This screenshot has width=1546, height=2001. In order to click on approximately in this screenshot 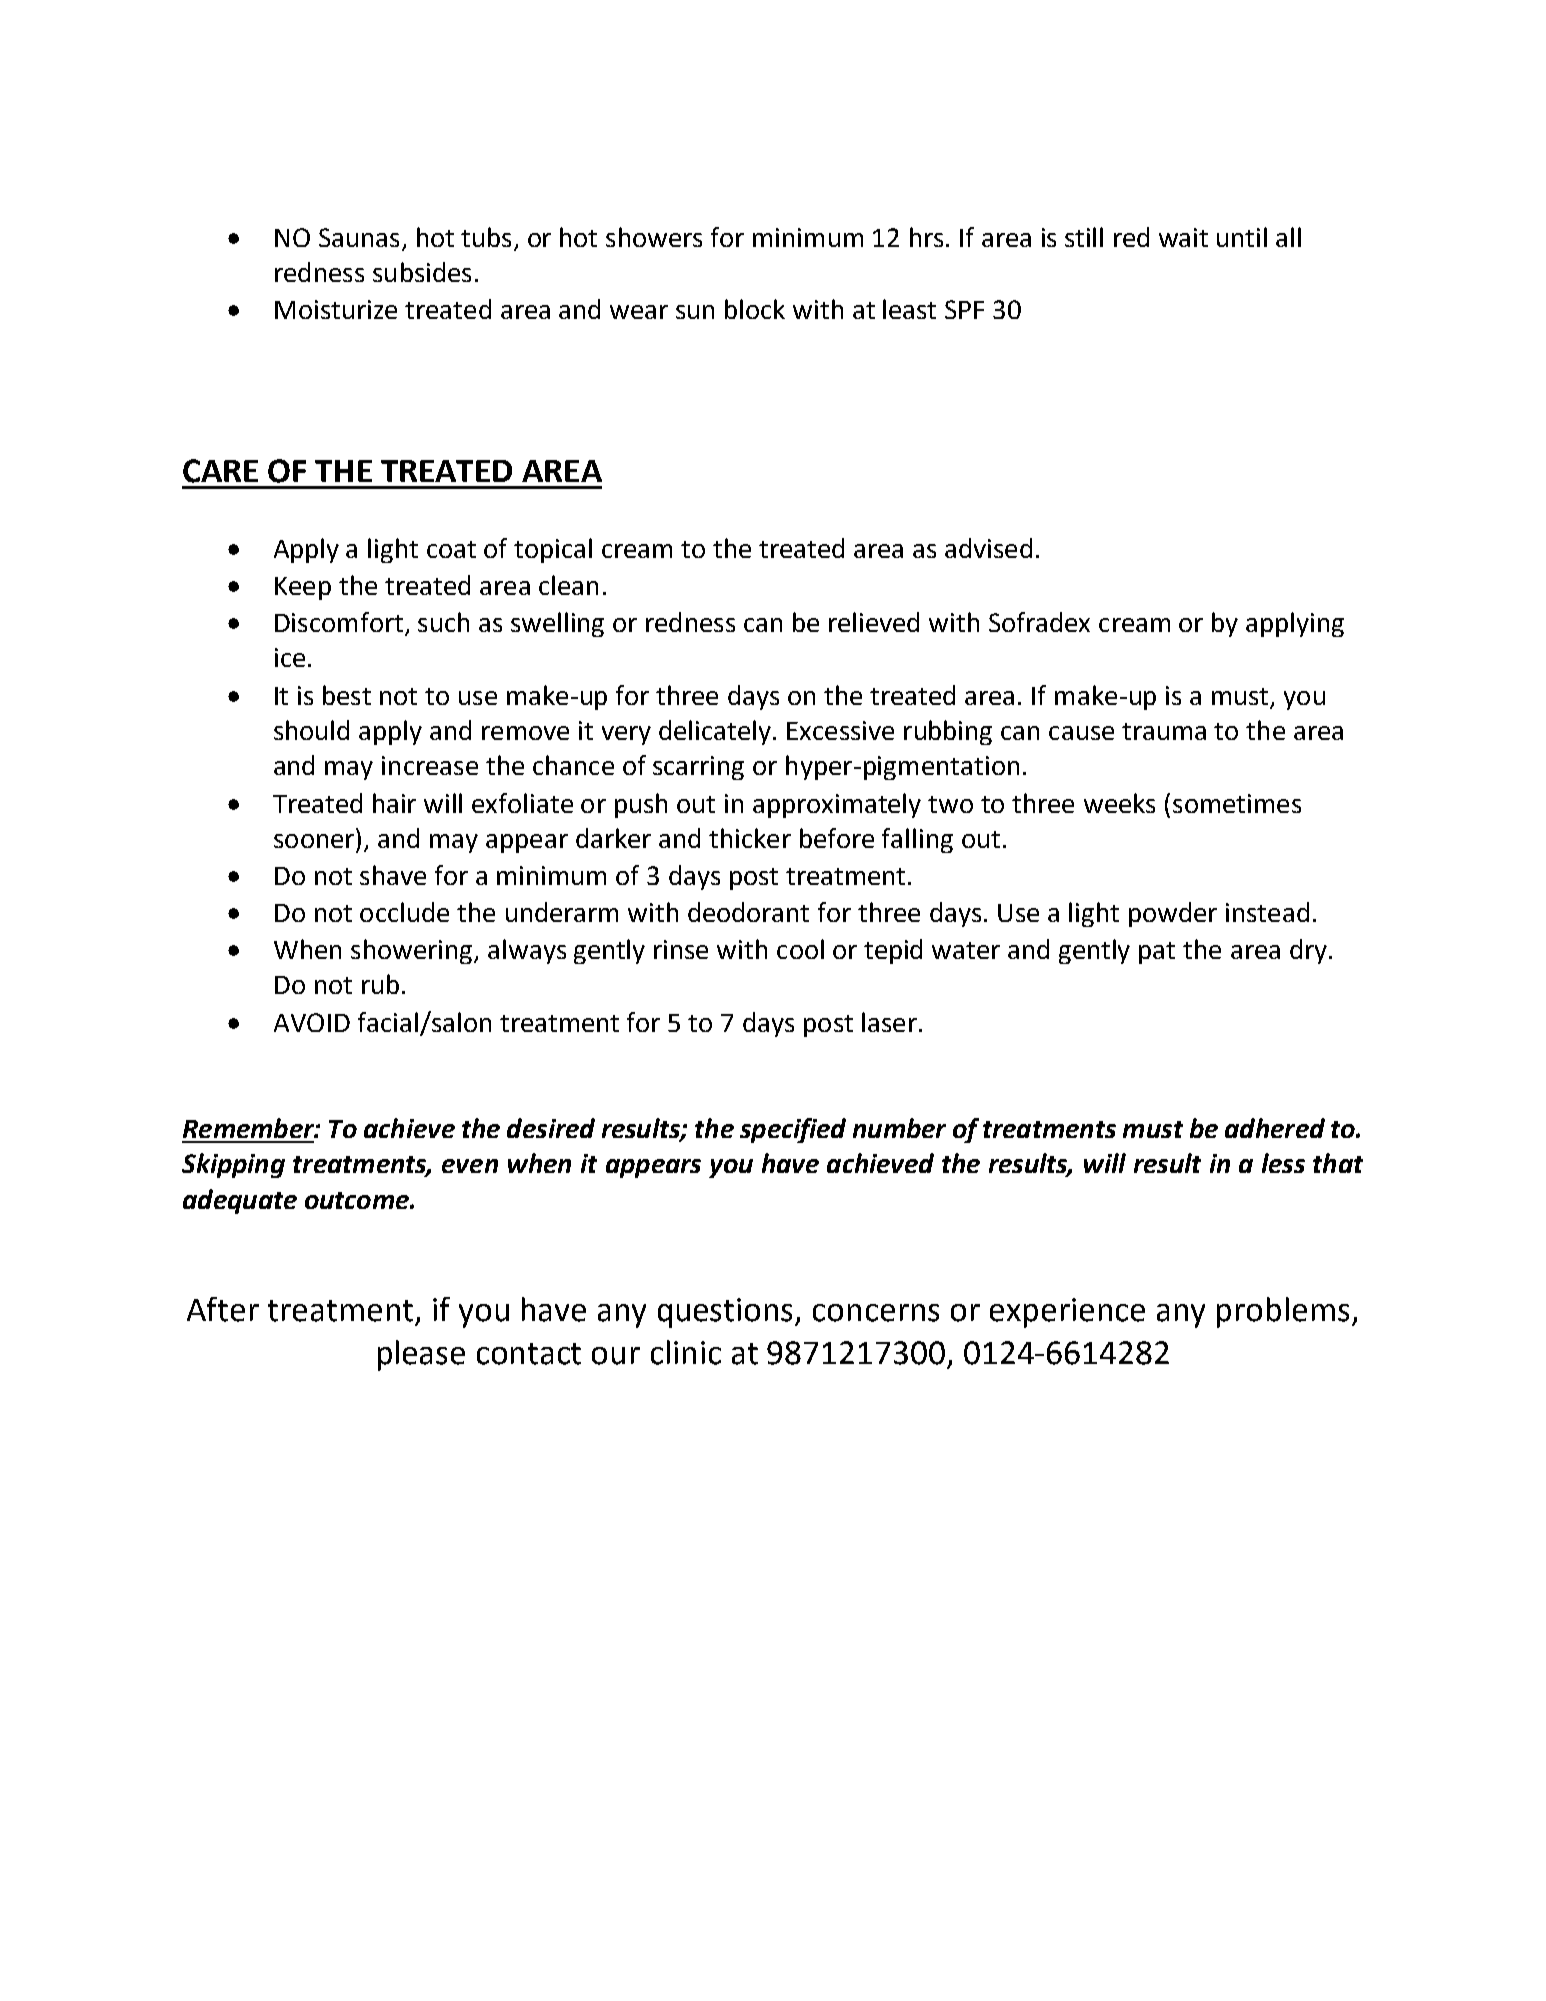, I will do `click(837, 805)`.
